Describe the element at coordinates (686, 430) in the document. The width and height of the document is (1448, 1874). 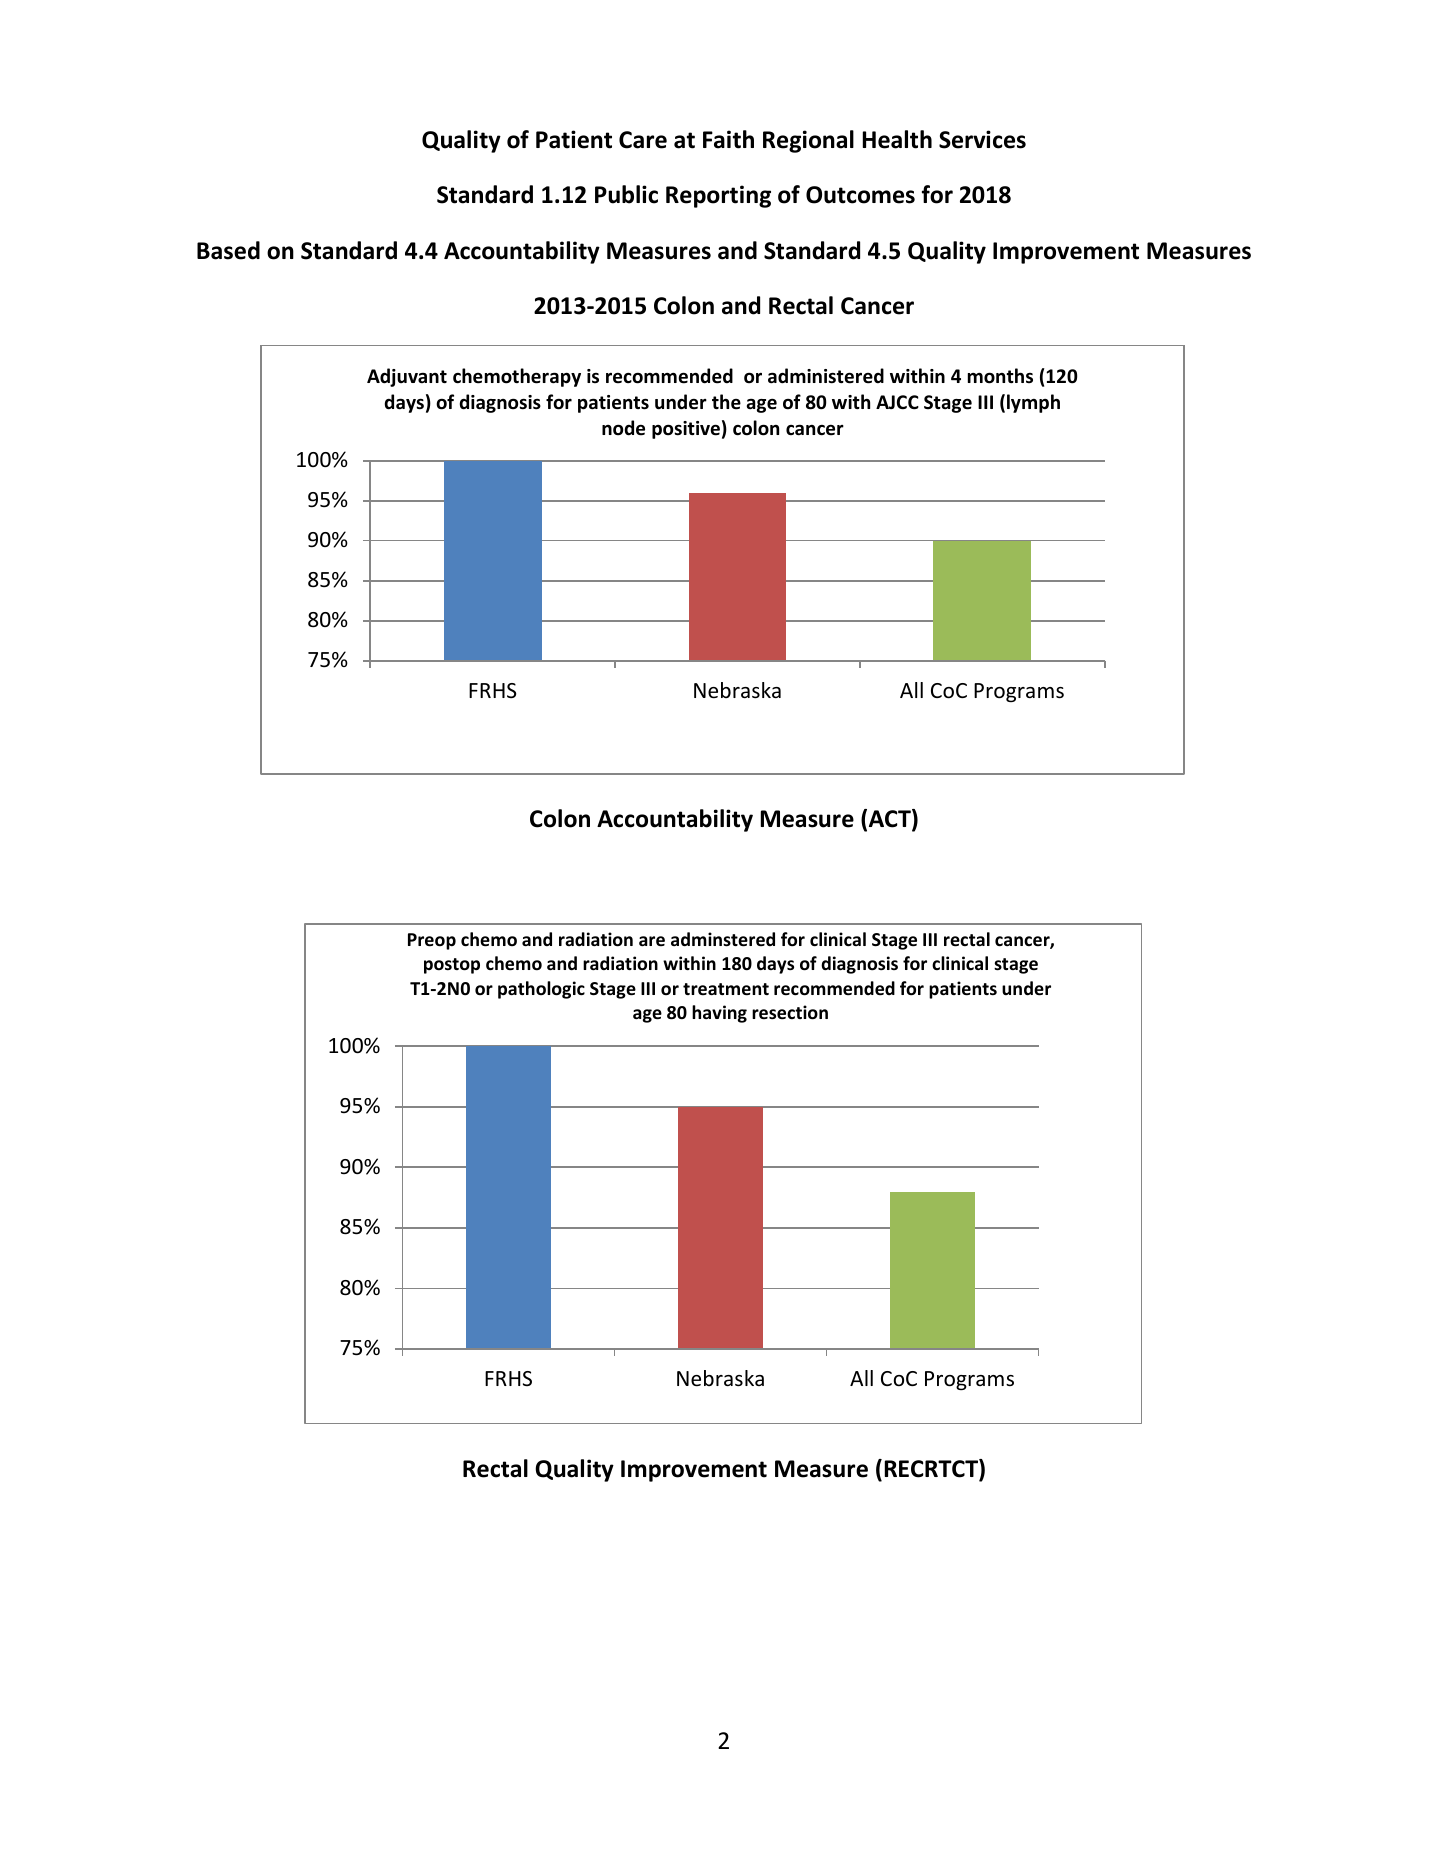
I see `positive` at that location.
